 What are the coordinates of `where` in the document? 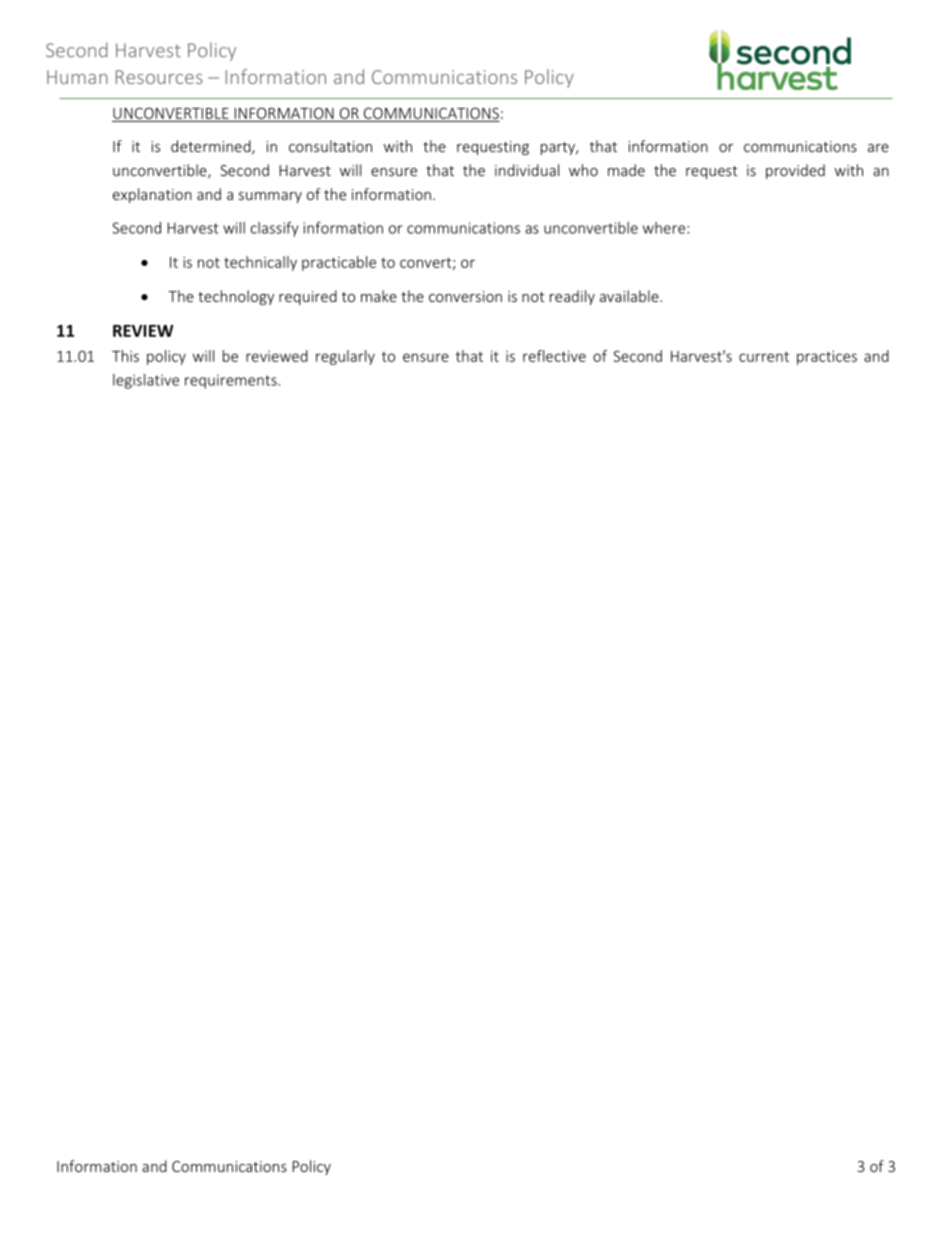 It's located at (664, 228).
